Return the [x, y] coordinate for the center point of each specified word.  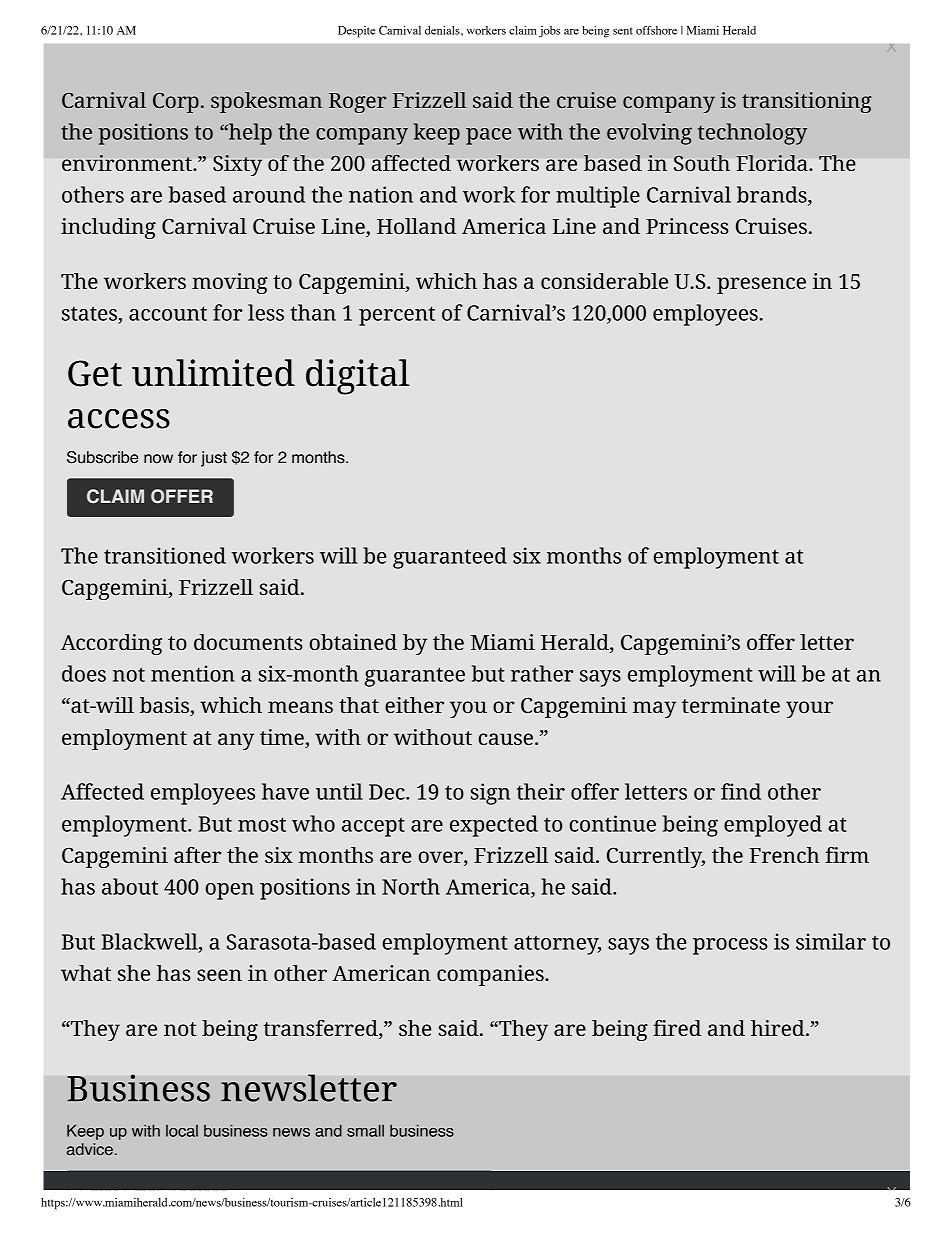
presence [761, 285]
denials [443, 30]
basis [165, 706]
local [182, 1131]
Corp [176, 103]
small [365, 1130]
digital [358, 377]
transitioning [807, 102]
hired [779, 1028]
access [119, 419]
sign [490, 794]
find [741, 791]
